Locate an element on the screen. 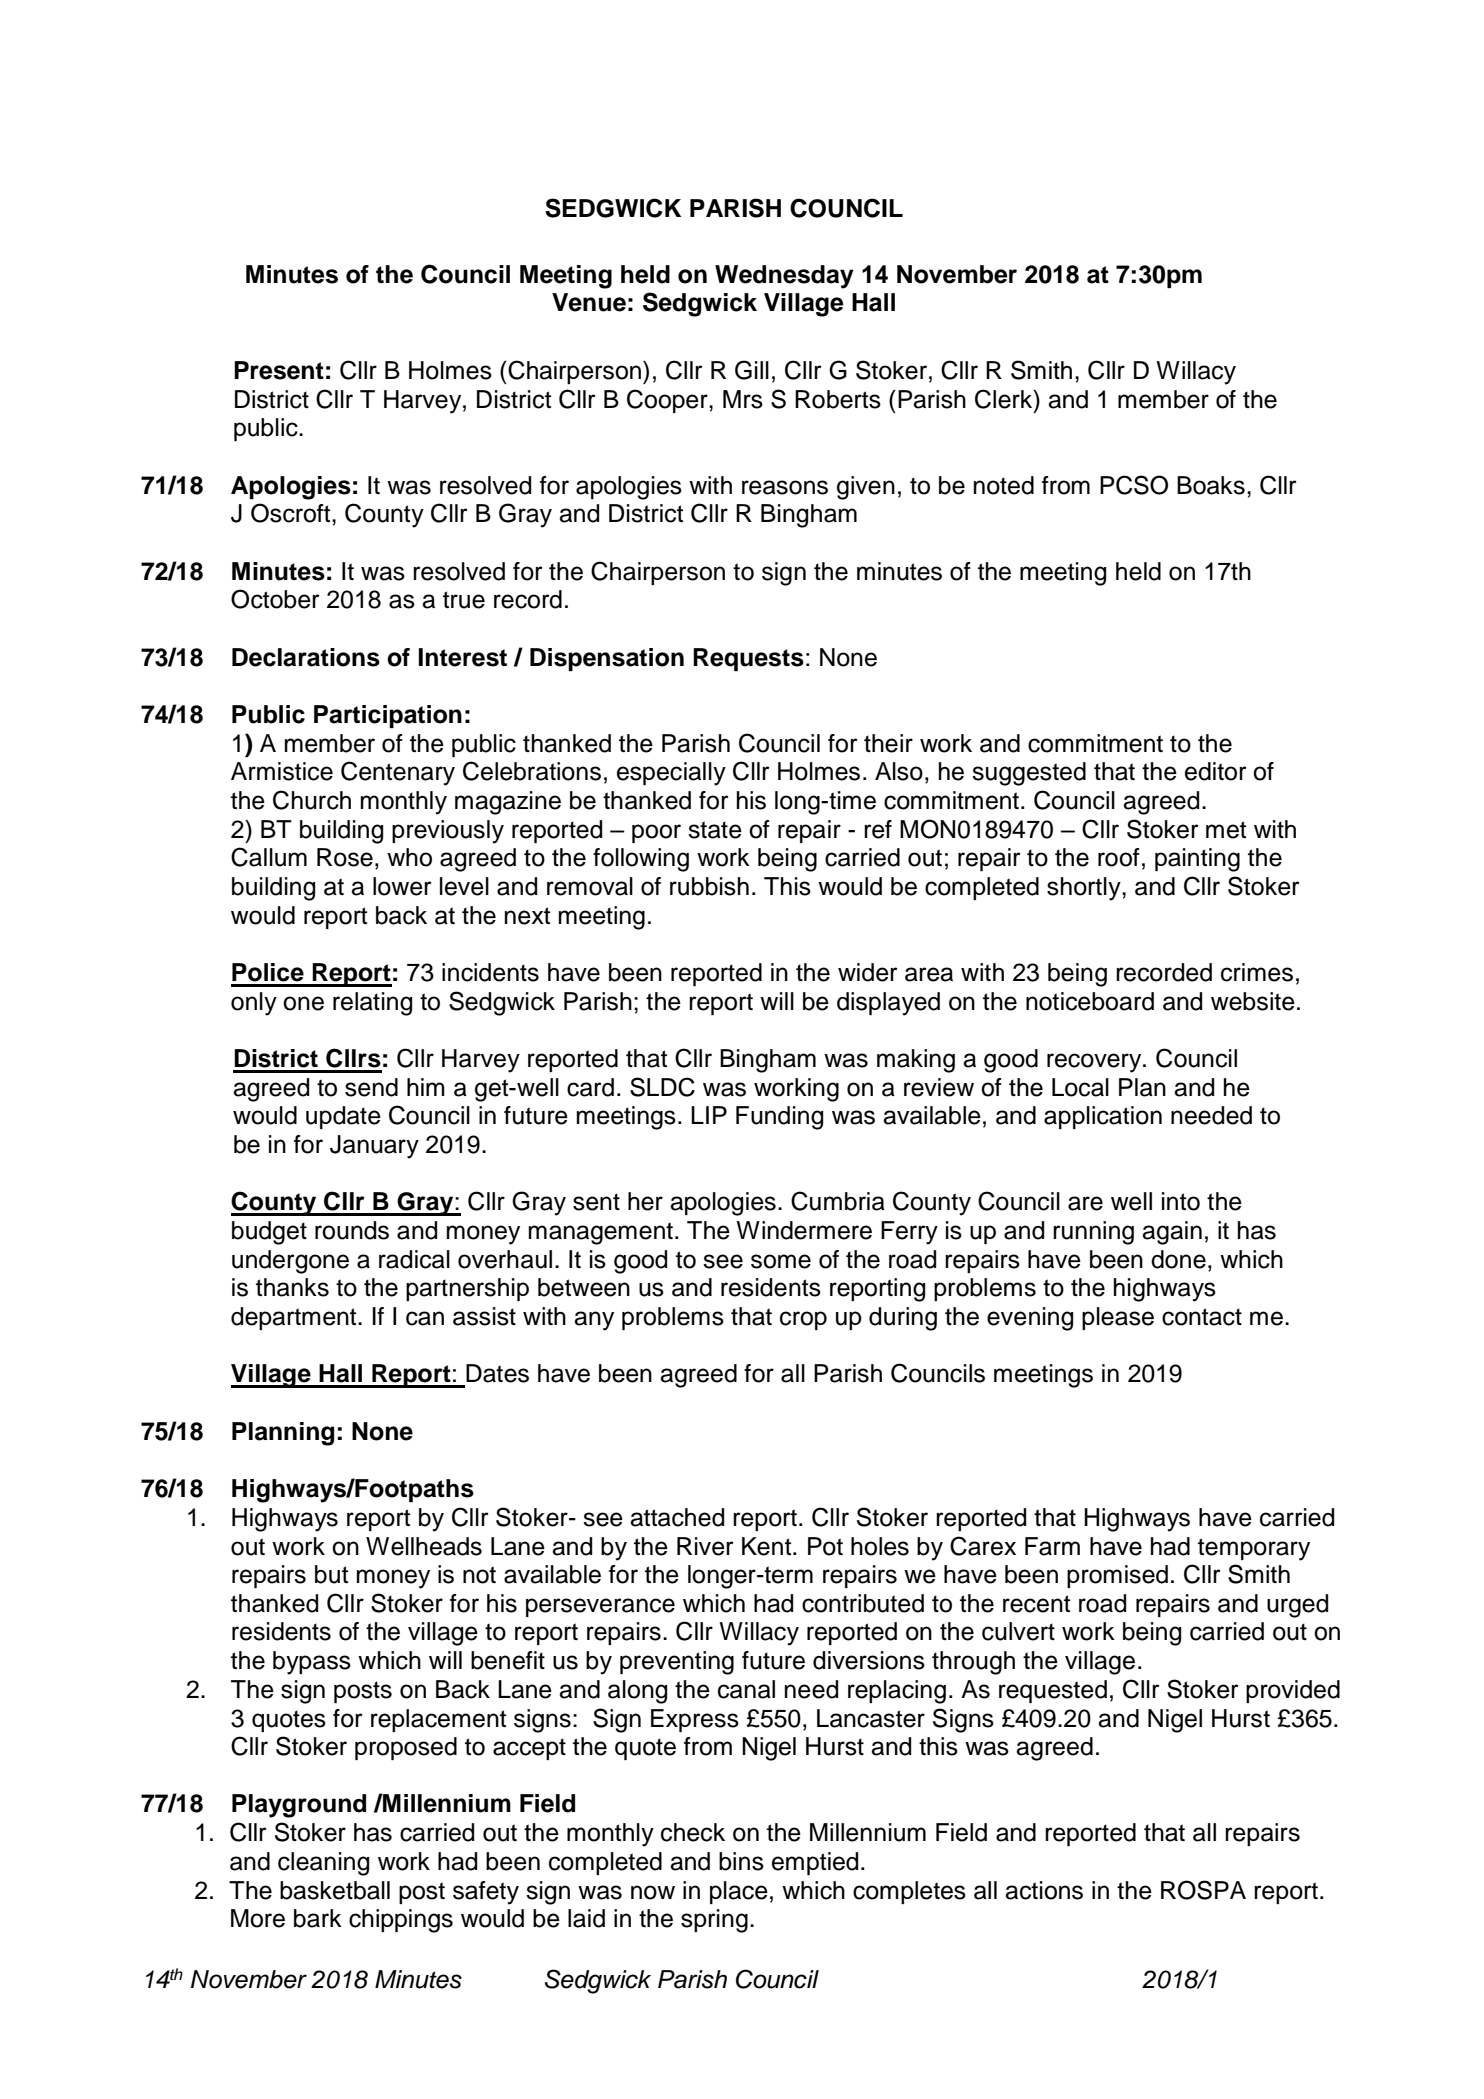 The width and height of the screenshot is (1484, 2099). bins is located at coordinates (741, 1861).
